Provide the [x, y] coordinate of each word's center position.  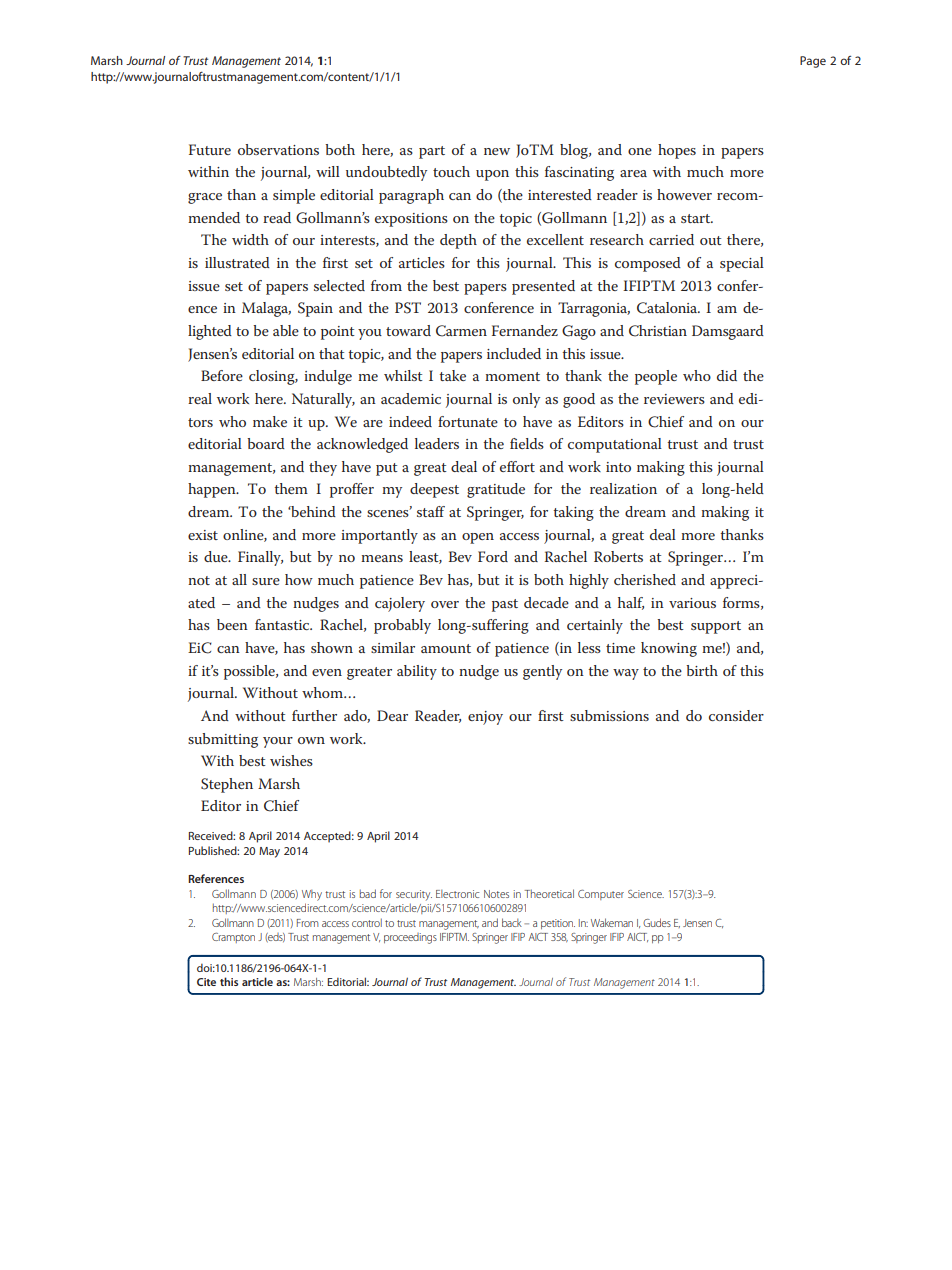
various [692, 603]
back [512, 922]
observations [278, 149]
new [497, 151]
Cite [206, 982]
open [478, 538]
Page [813, 62]
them [291, 488]
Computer [601, 895]
